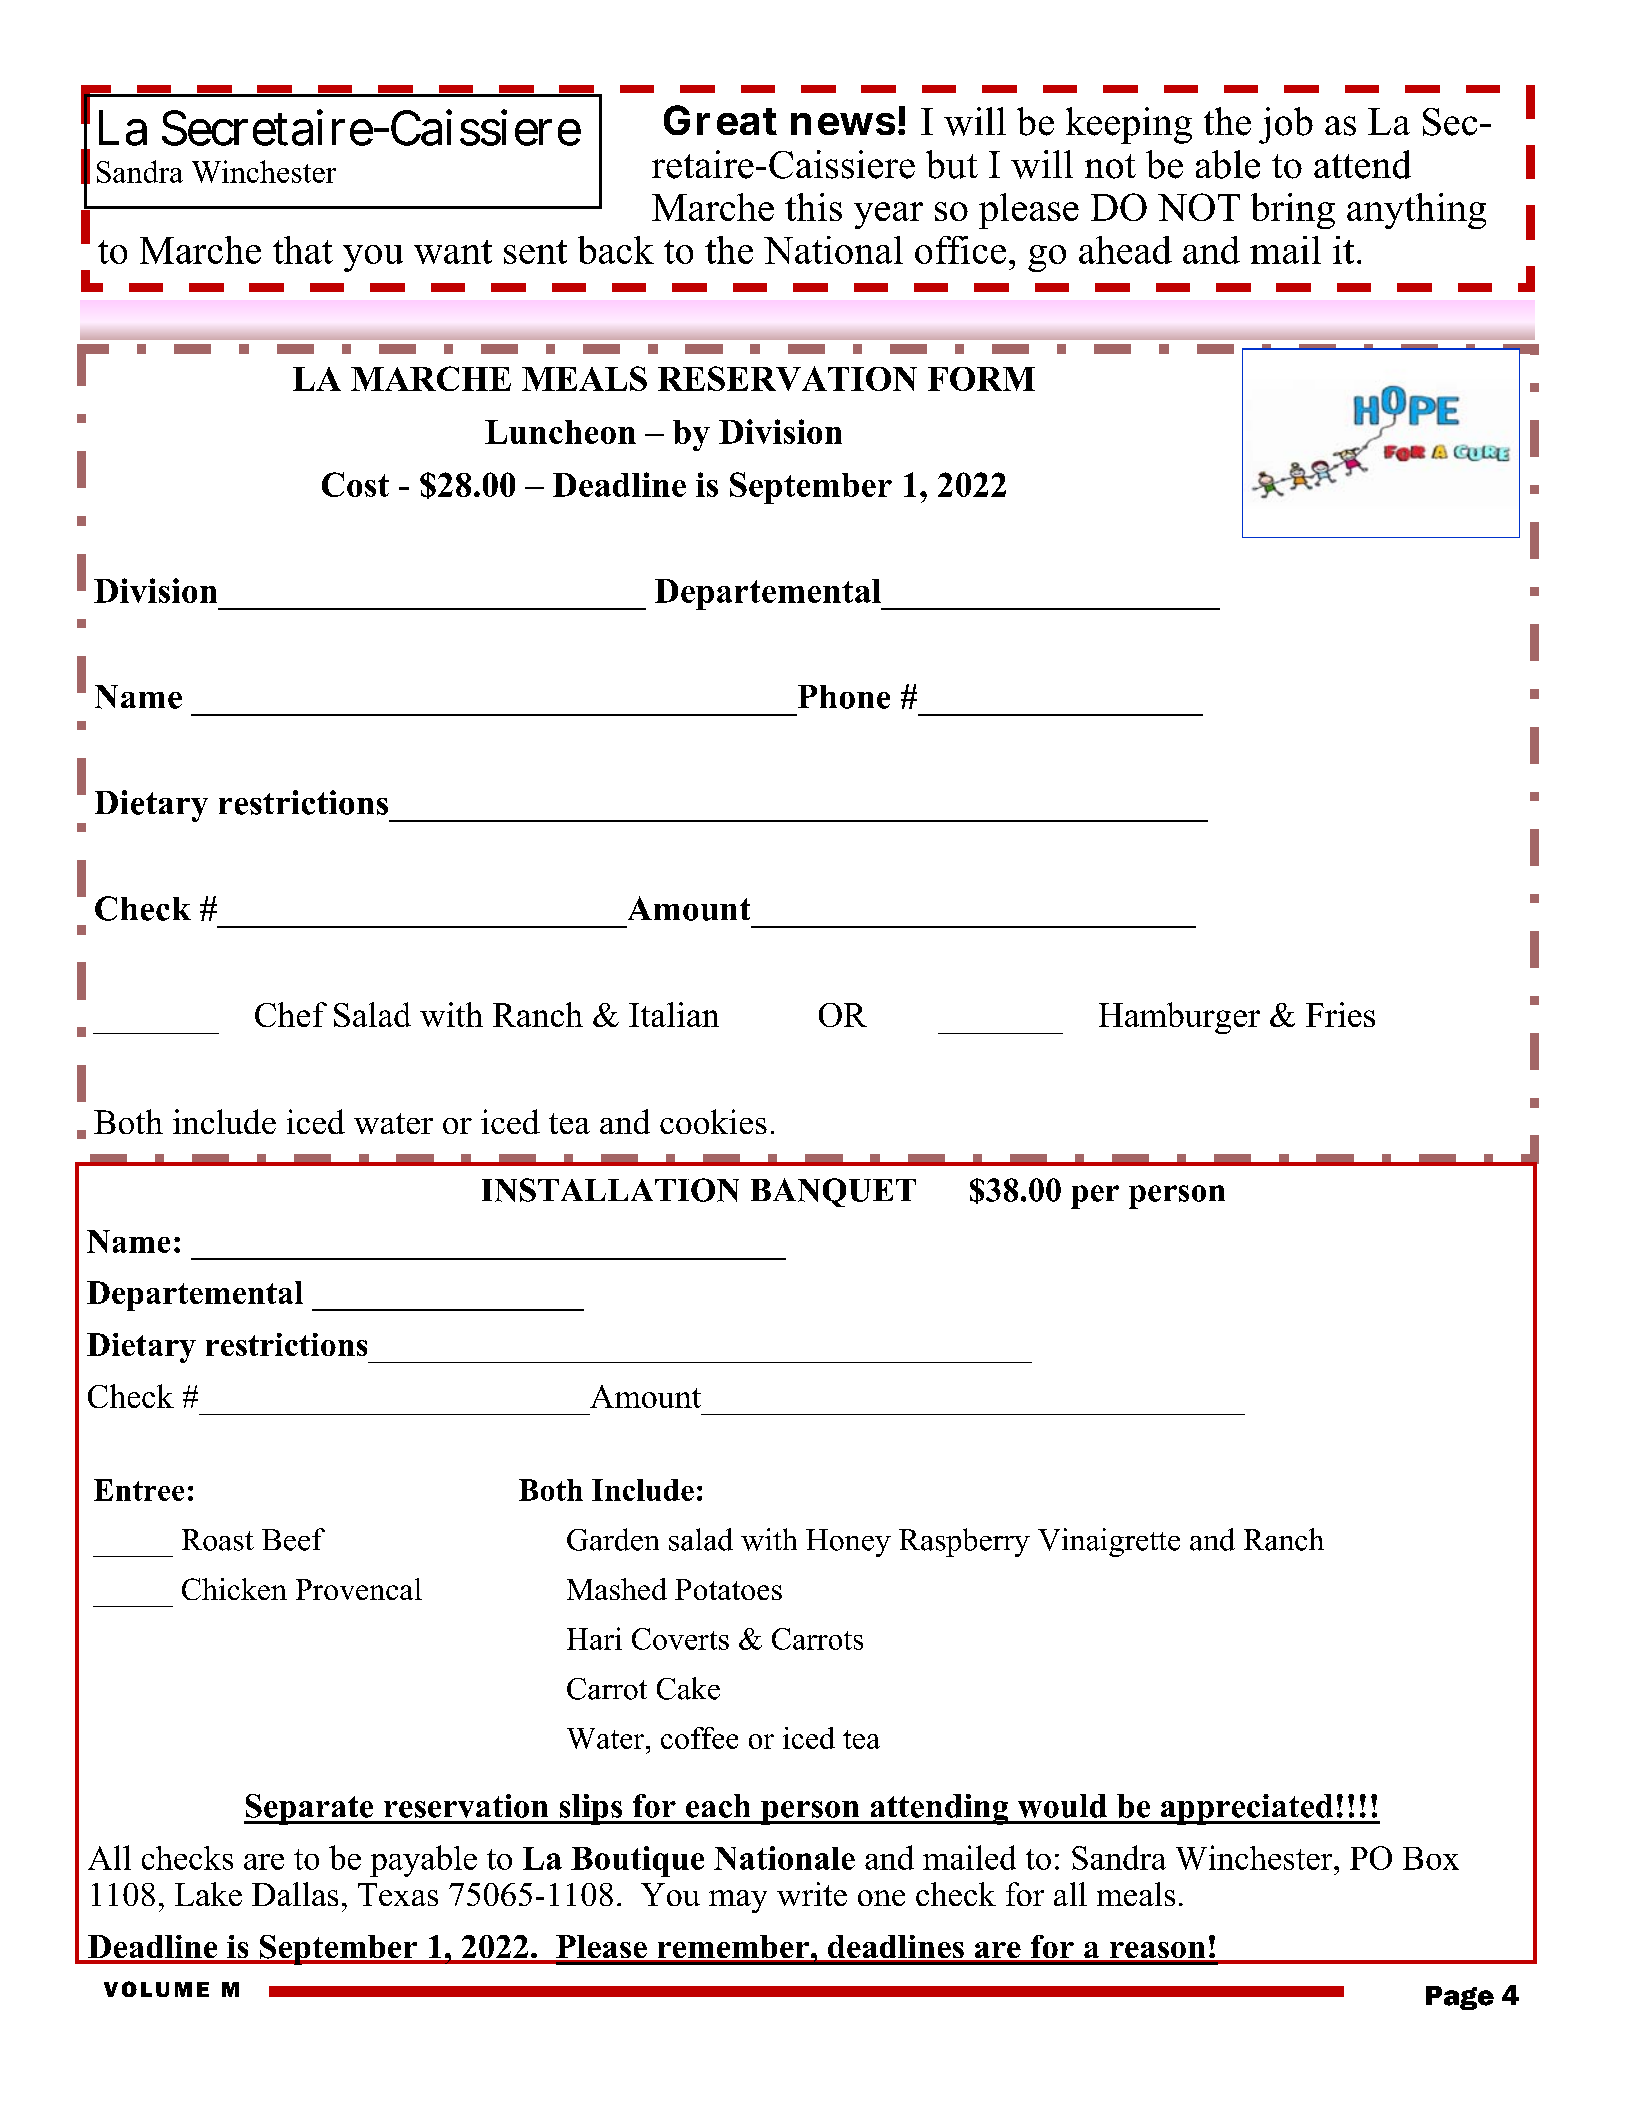 The height and width of the screenshot is (2103, 1625). I want to click on BANQUET, so click(833, 1192).
